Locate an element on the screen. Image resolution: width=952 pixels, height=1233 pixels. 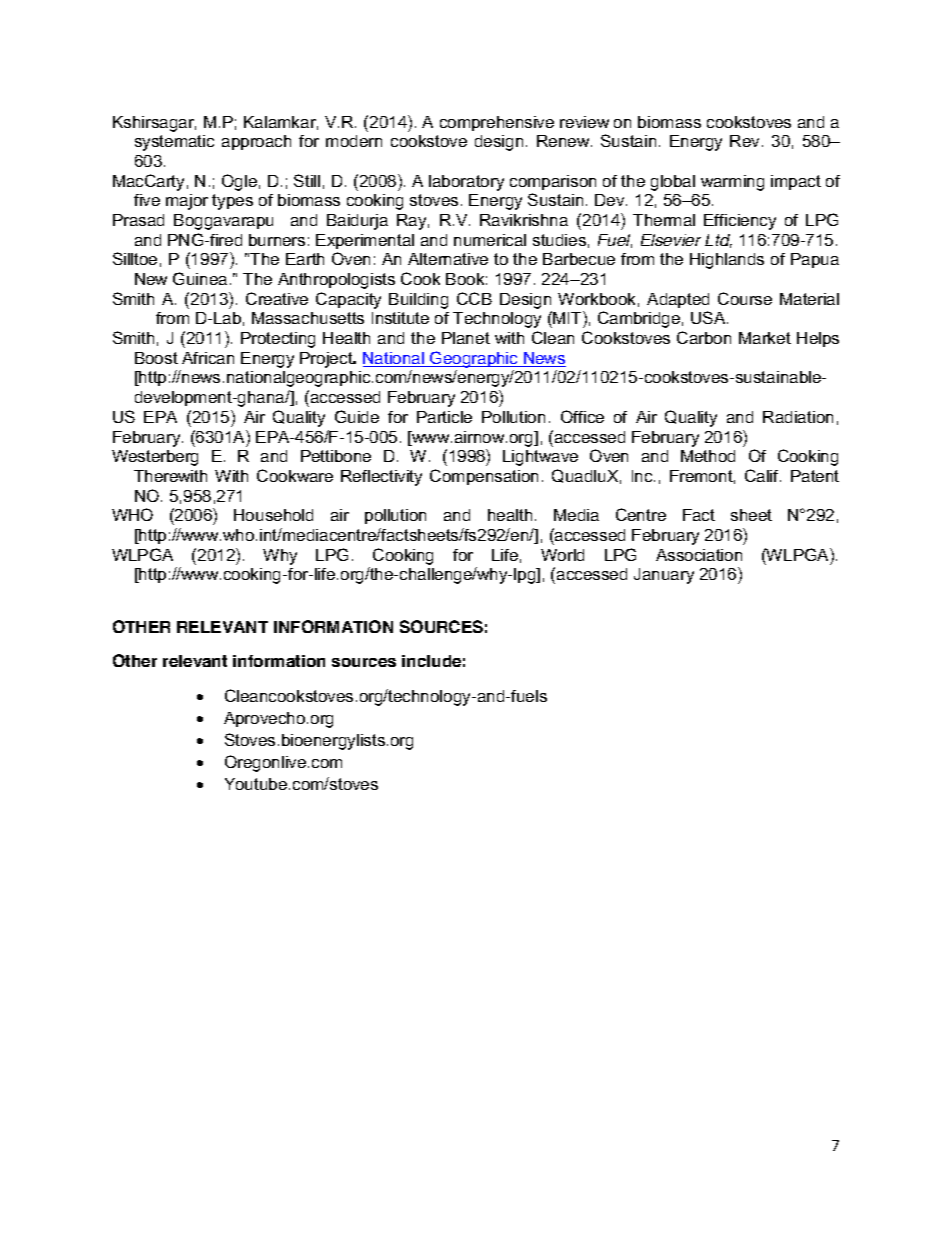
Household is located at coordinates (273, 515).
